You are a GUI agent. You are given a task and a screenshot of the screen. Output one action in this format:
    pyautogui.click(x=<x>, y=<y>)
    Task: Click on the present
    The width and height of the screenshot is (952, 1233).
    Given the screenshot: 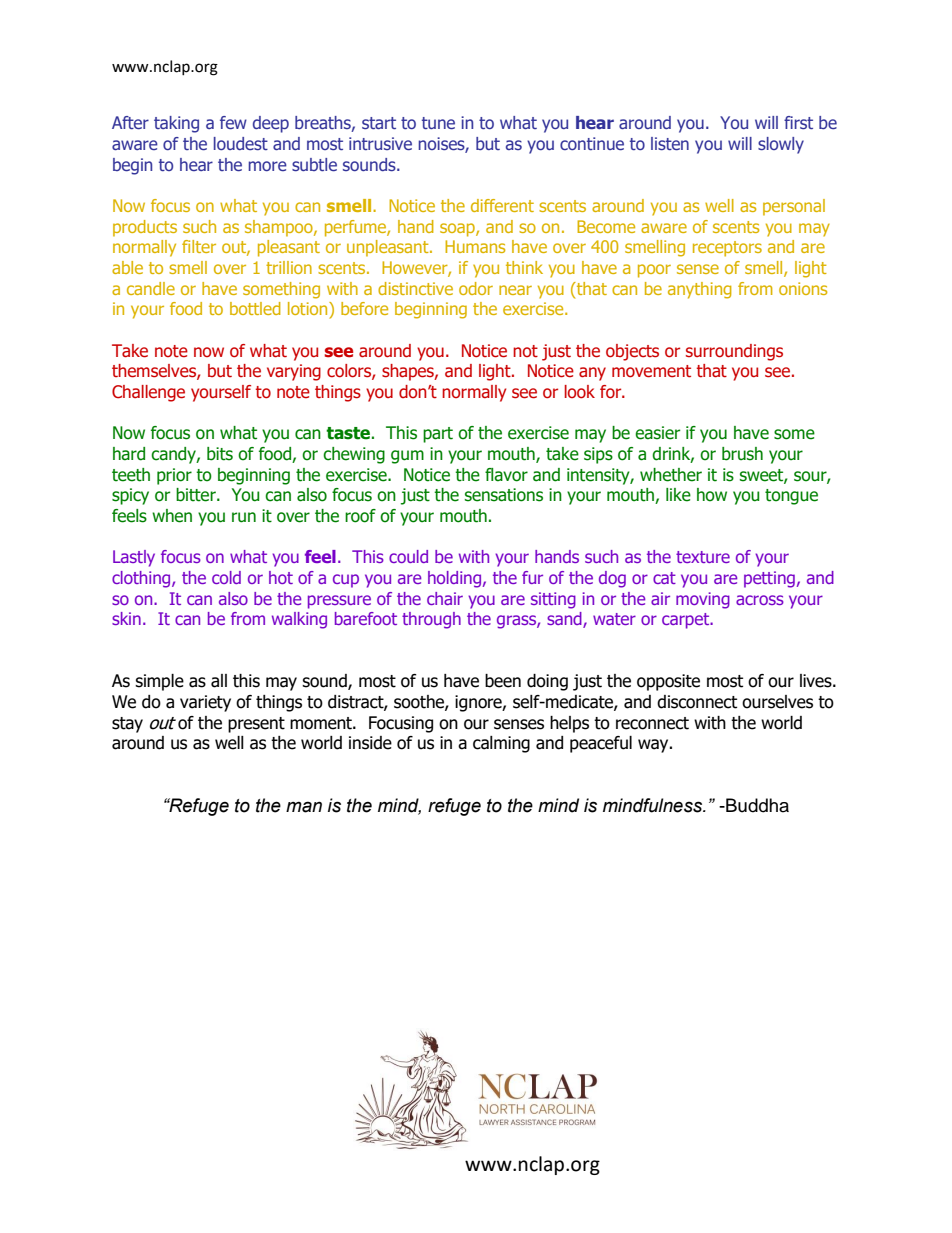 What is the action you would take?
    pyautogui.click(x=256, y=725)
